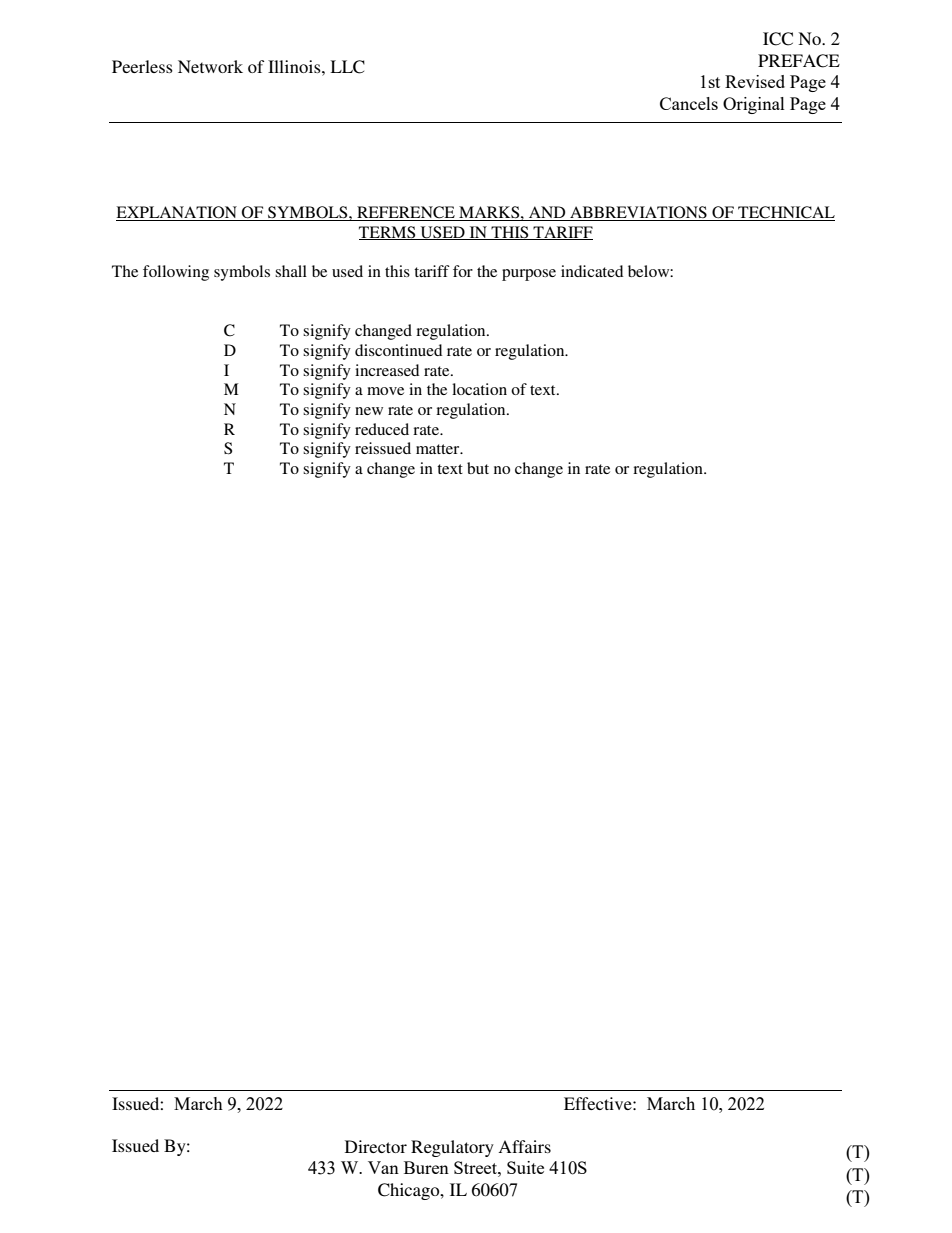 This document has width=952, height=1233. What do you see at coordinates (210, 66) in the document?
I see `Network` at bounding box center [210, 66].
